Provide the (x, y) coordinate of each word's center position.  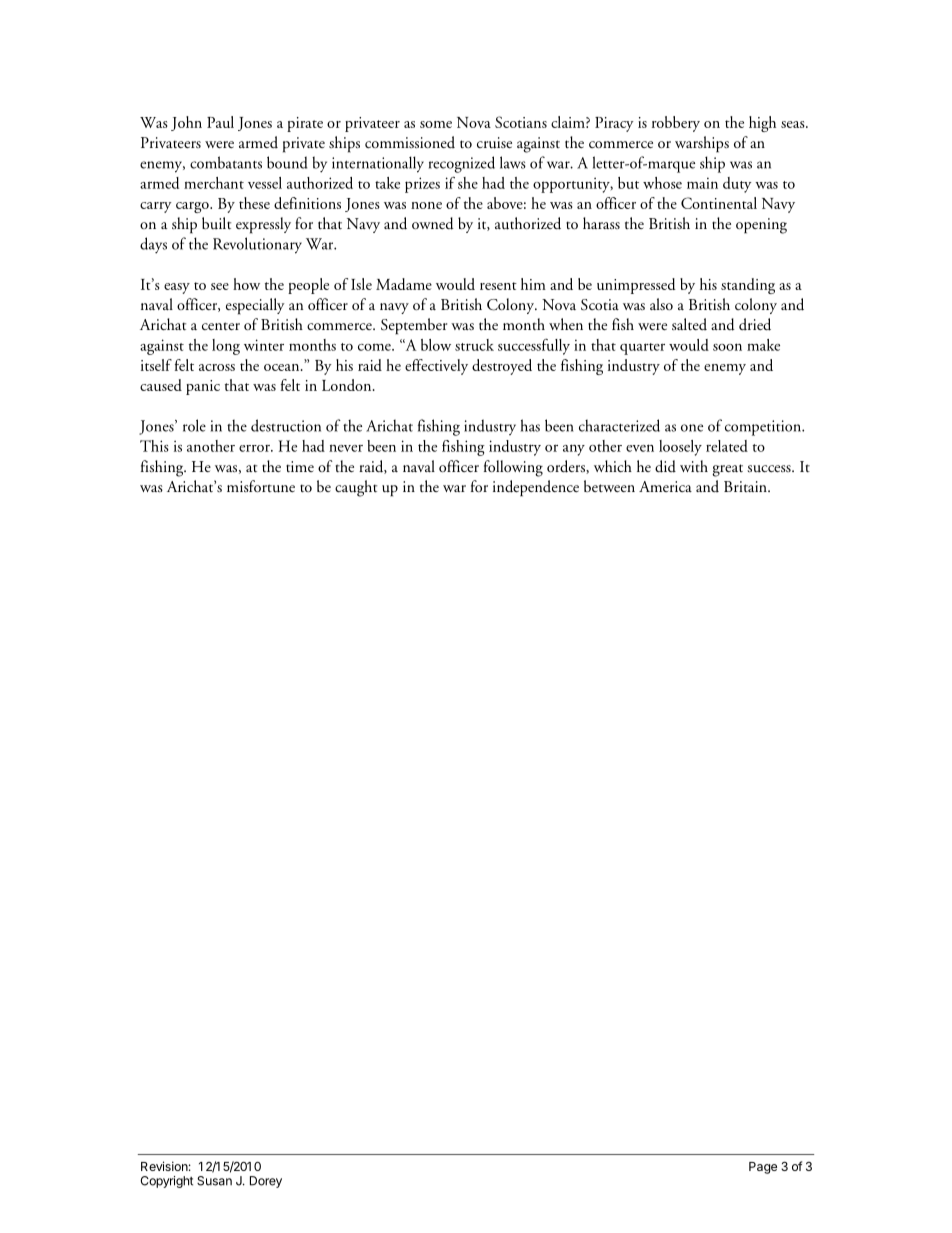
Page (763, 1168)
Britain (746, 486)
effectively (436, 367)
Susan (214, 1181)
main (702, 183)
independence (536, 488)
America (665, 486)
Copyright (166, 1182)
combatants (226, 162)
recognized (462, 164)
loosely (680, 448)
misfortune (261, 486)
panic (203, 387)
